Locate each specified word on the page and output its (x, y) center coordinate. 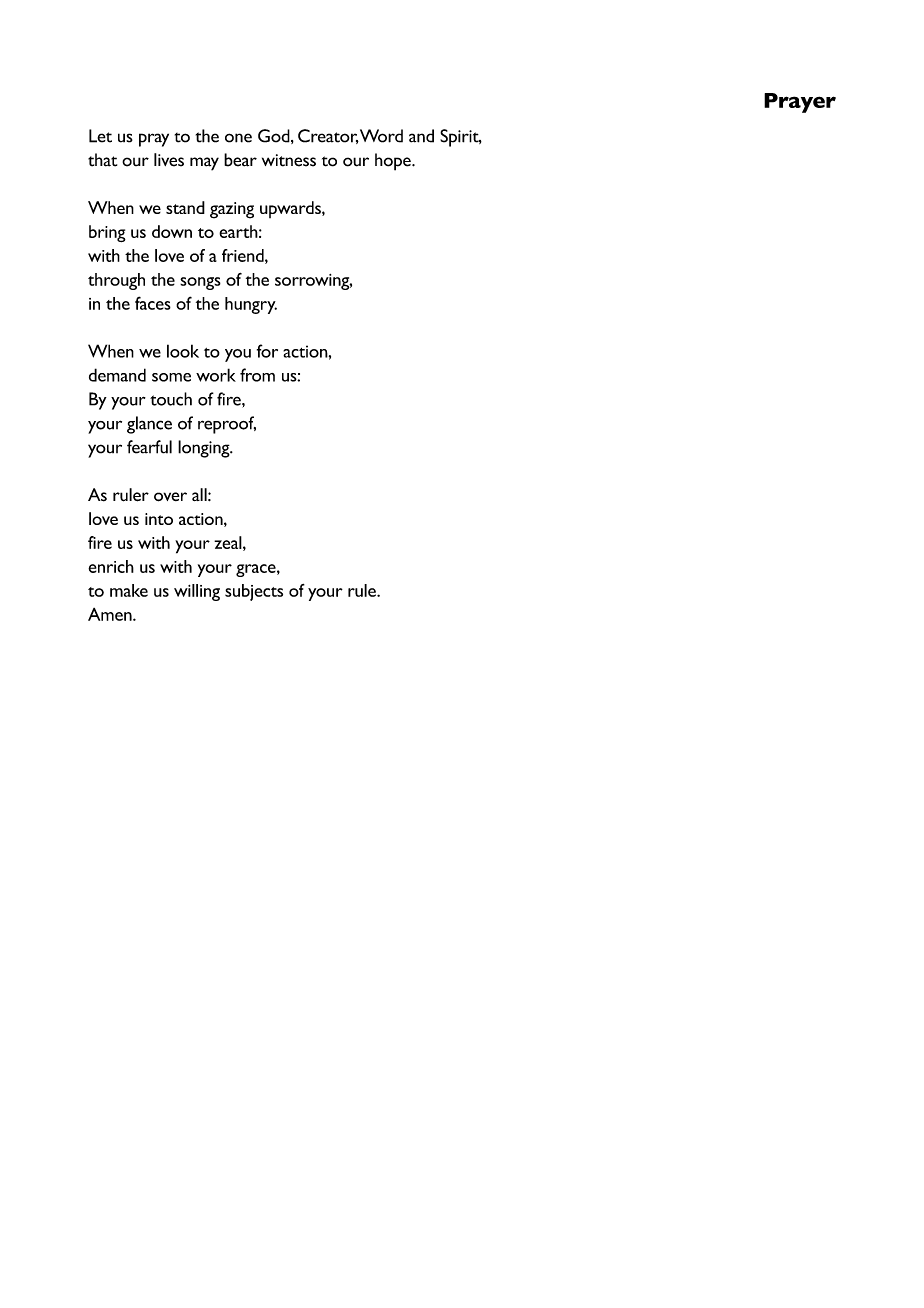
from (257, 375)
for (267, 351)
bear (240, 160)
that (102, 160)
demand (117, 375)
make (129, 590)
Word (381, 136)
